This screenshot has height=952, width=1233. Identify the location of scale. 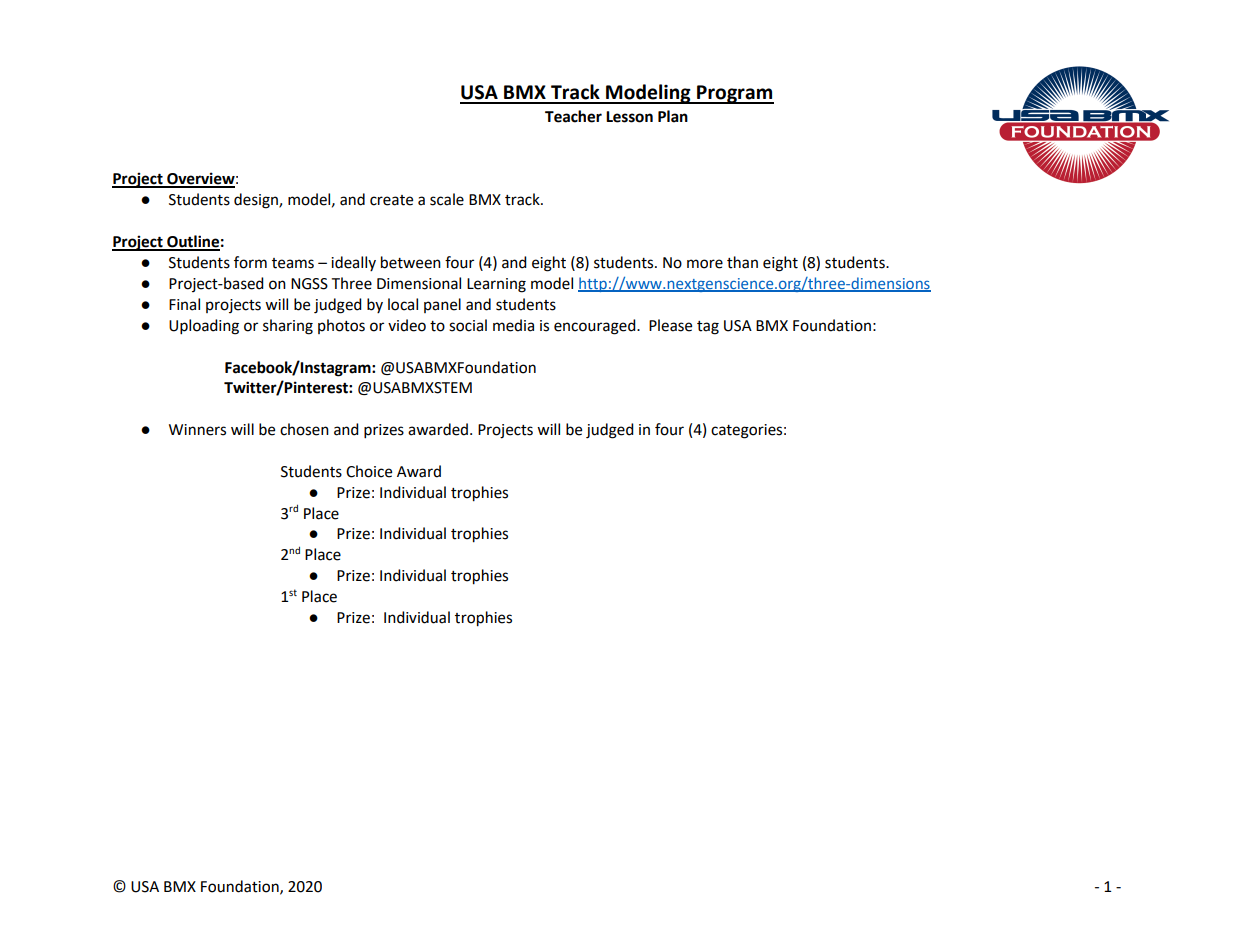
(447, 199).
